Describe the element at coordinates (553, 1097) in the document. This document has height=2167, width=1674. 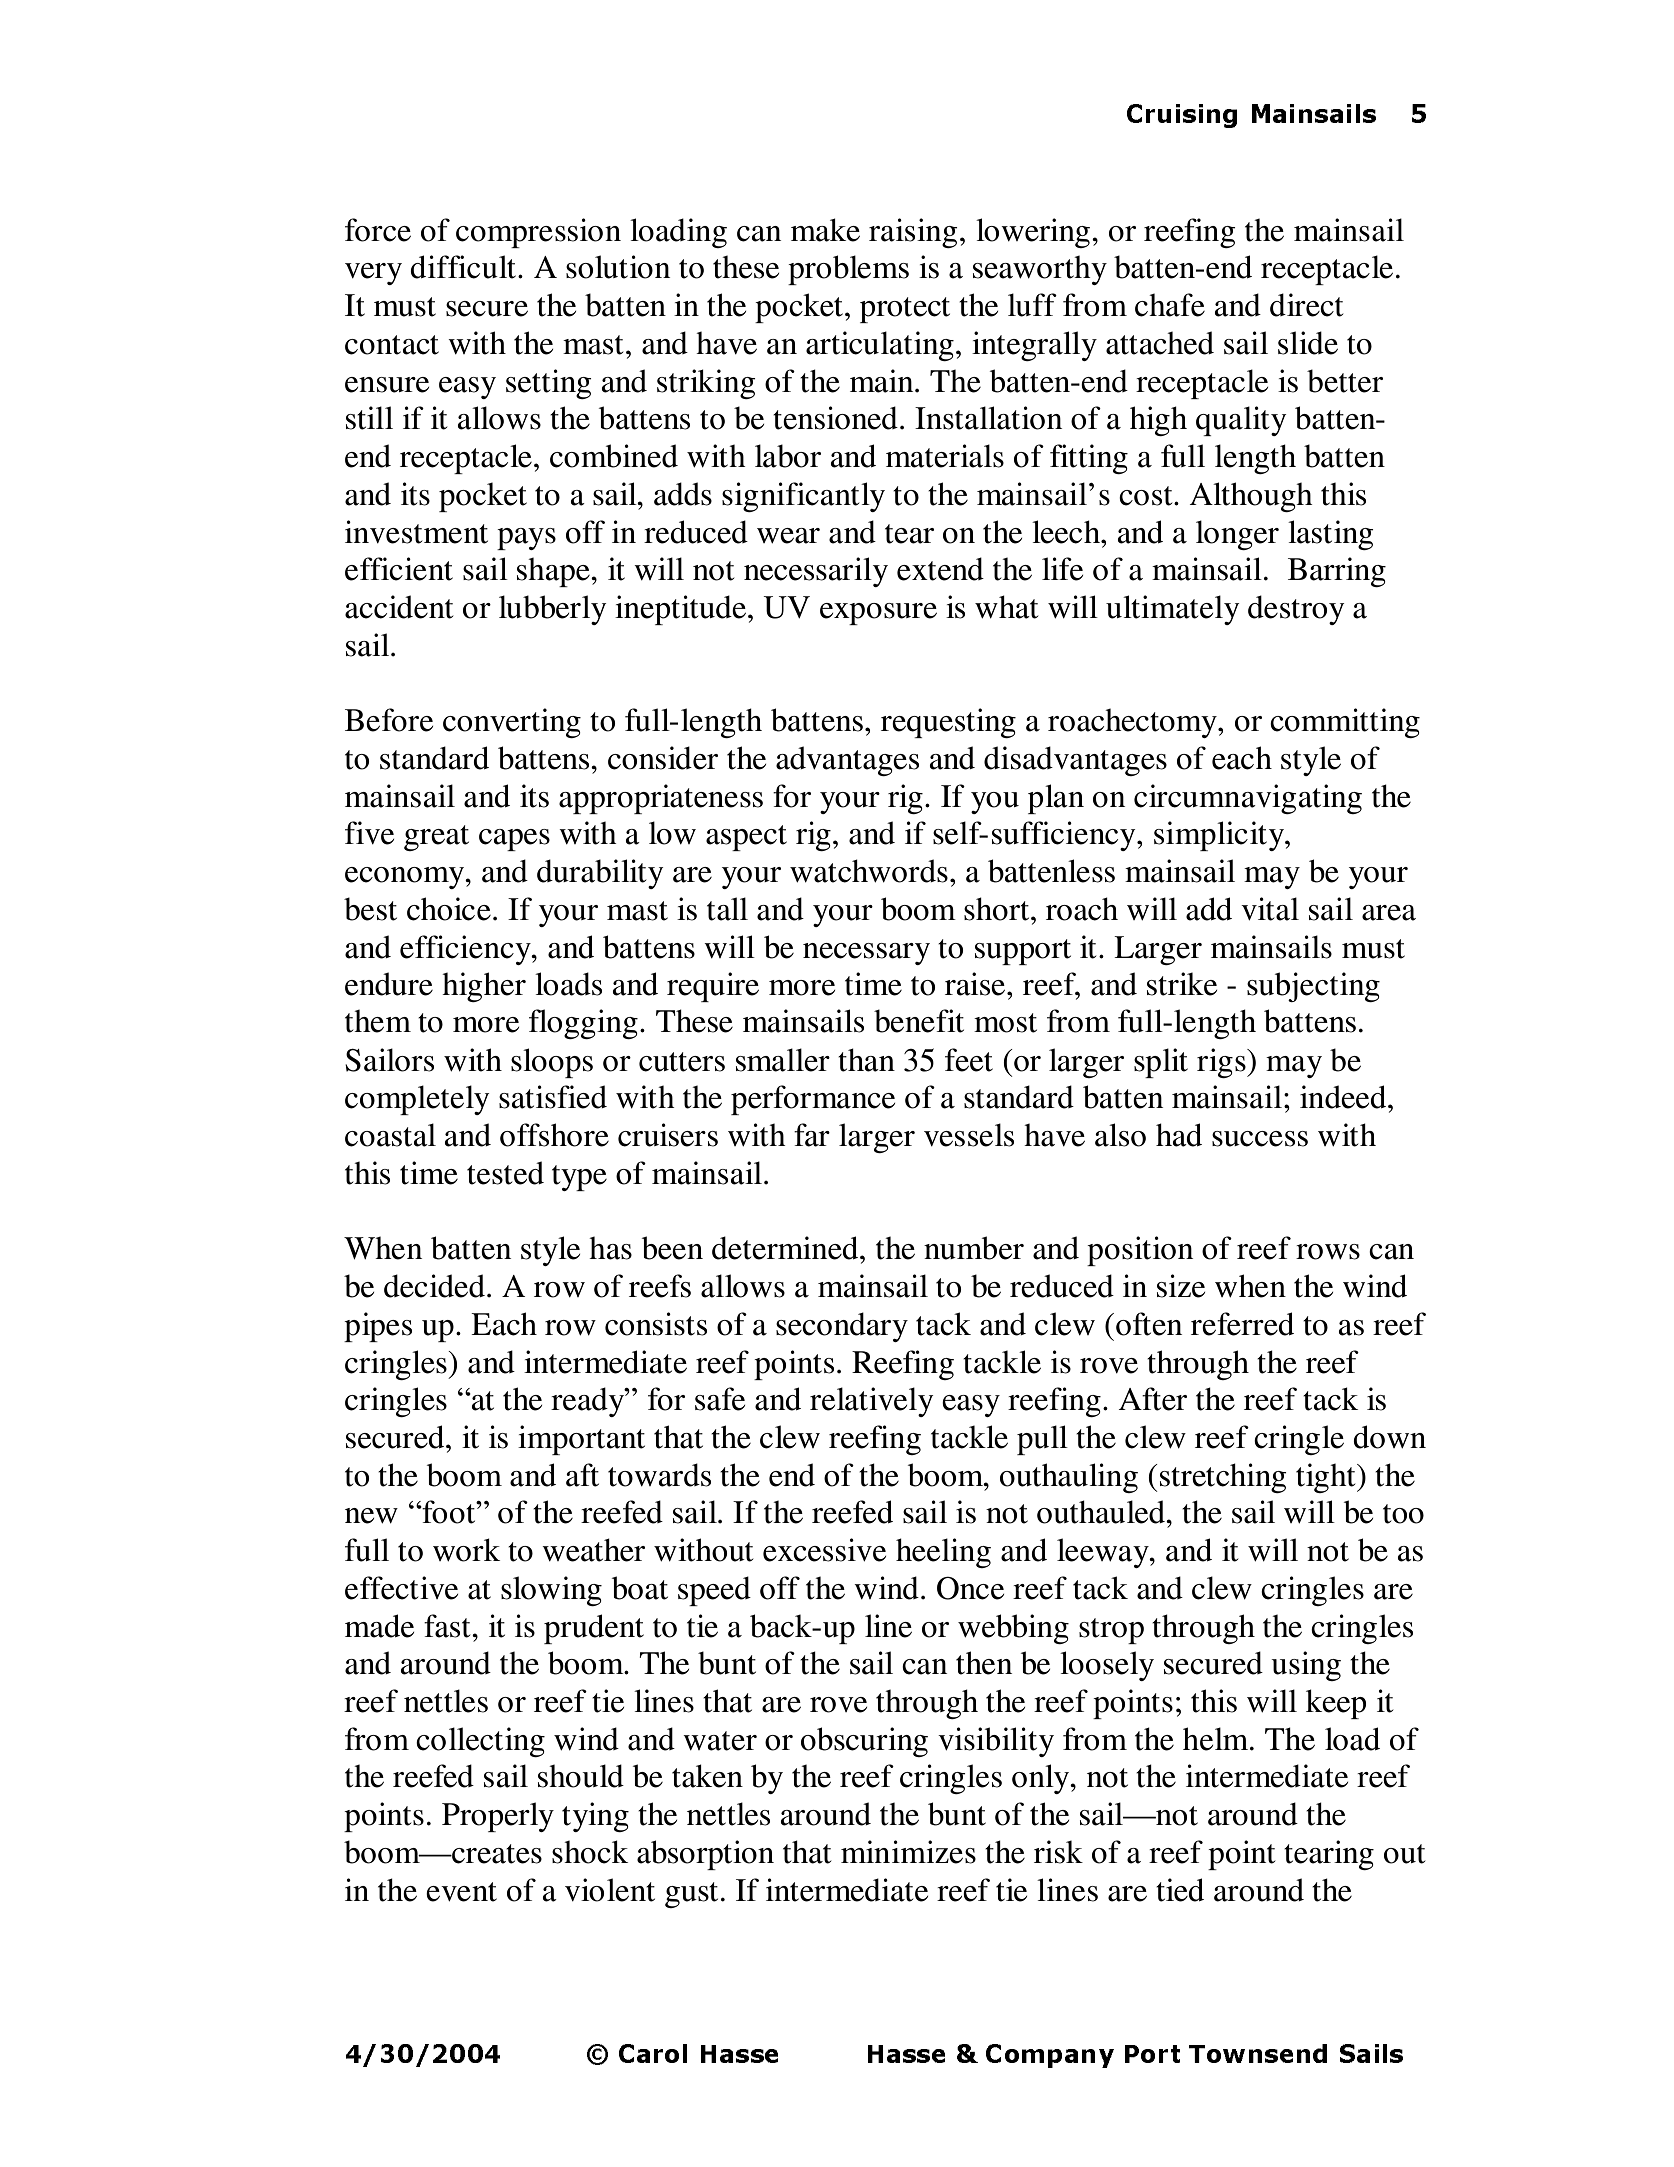
I see `satisfied` at that location.
